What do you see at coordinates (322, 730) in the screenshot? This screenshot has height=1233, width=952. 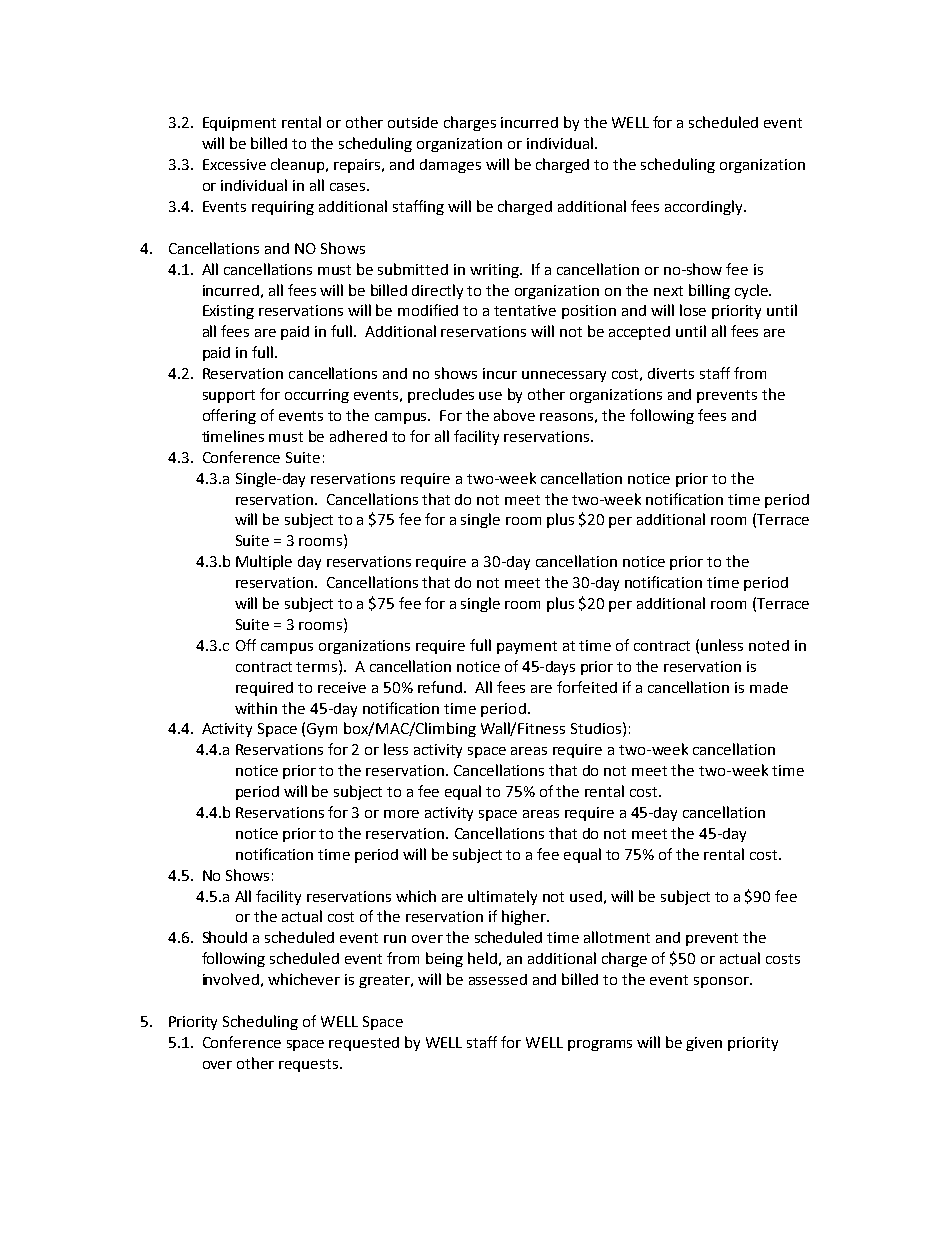 I see `Gym` at bounding box center [322, 730].
